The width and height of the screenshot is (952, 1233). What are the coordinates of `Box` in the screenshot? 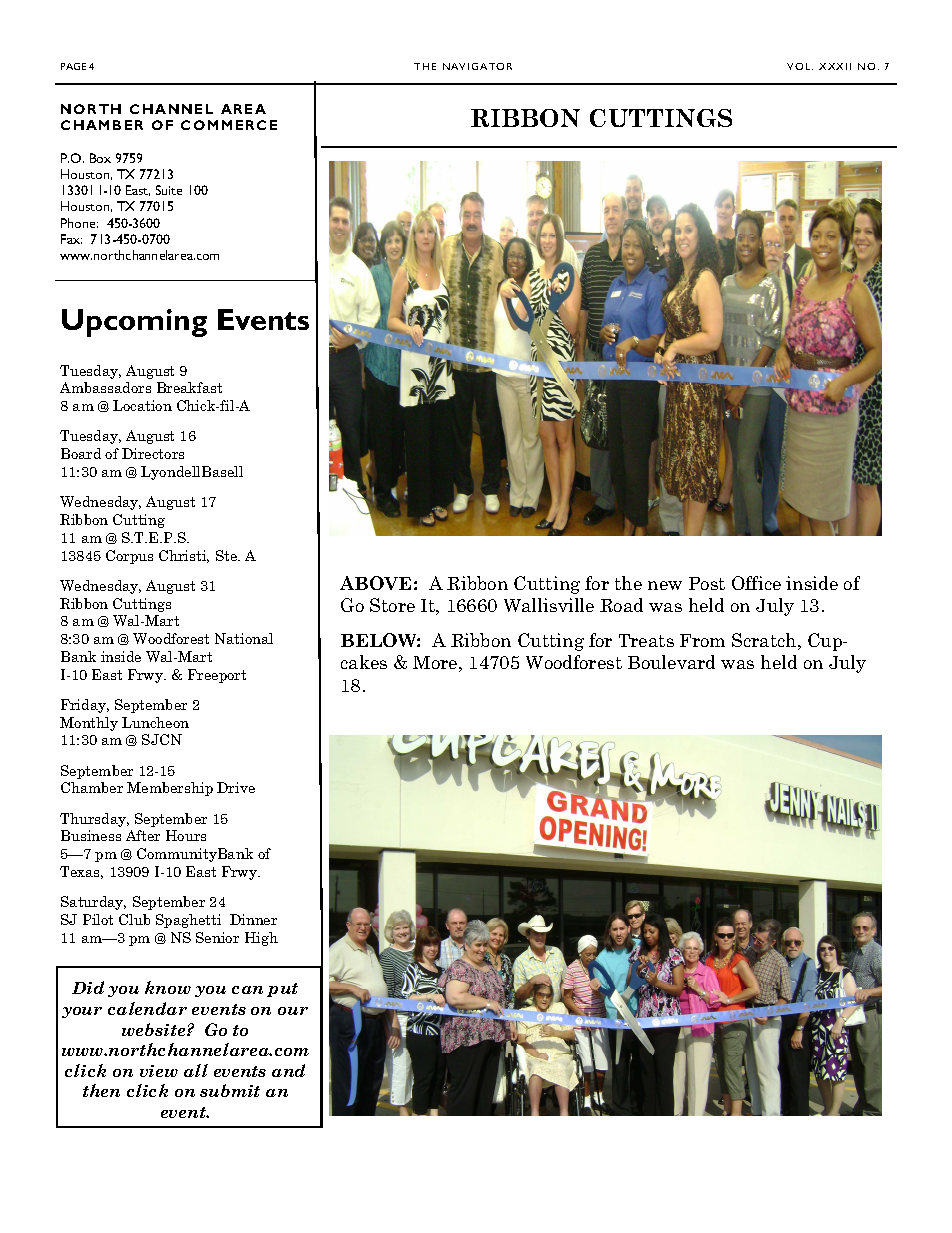 It's located at (100, 158).
